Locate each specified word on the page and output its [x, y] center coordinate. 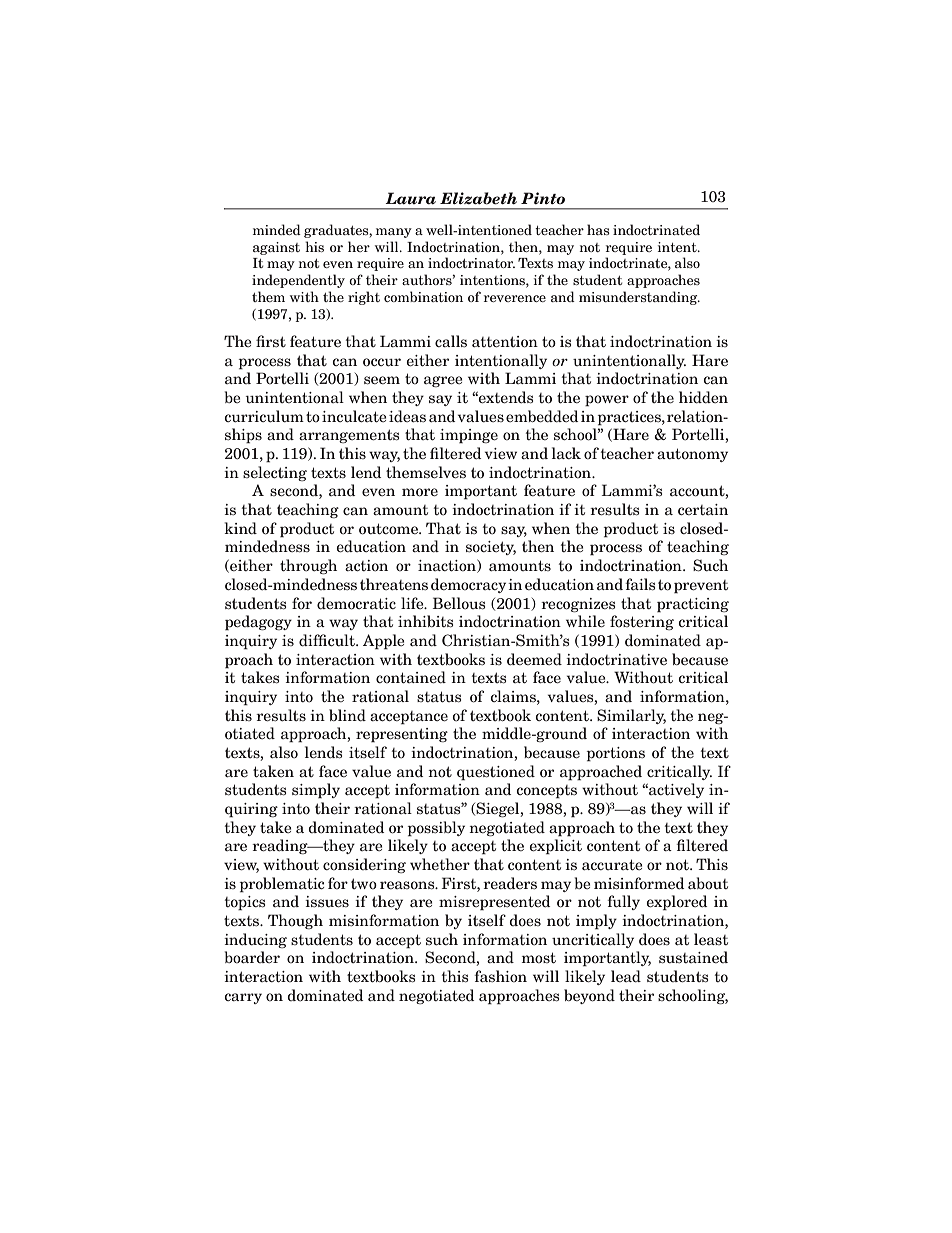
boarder [252, 957]
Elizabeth [478, 198]
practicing [693, 605]
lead [626, 976]
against [276, 248]
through [308, 566]
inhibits [425, 621]
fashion [500, 976]
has [598, 229]
